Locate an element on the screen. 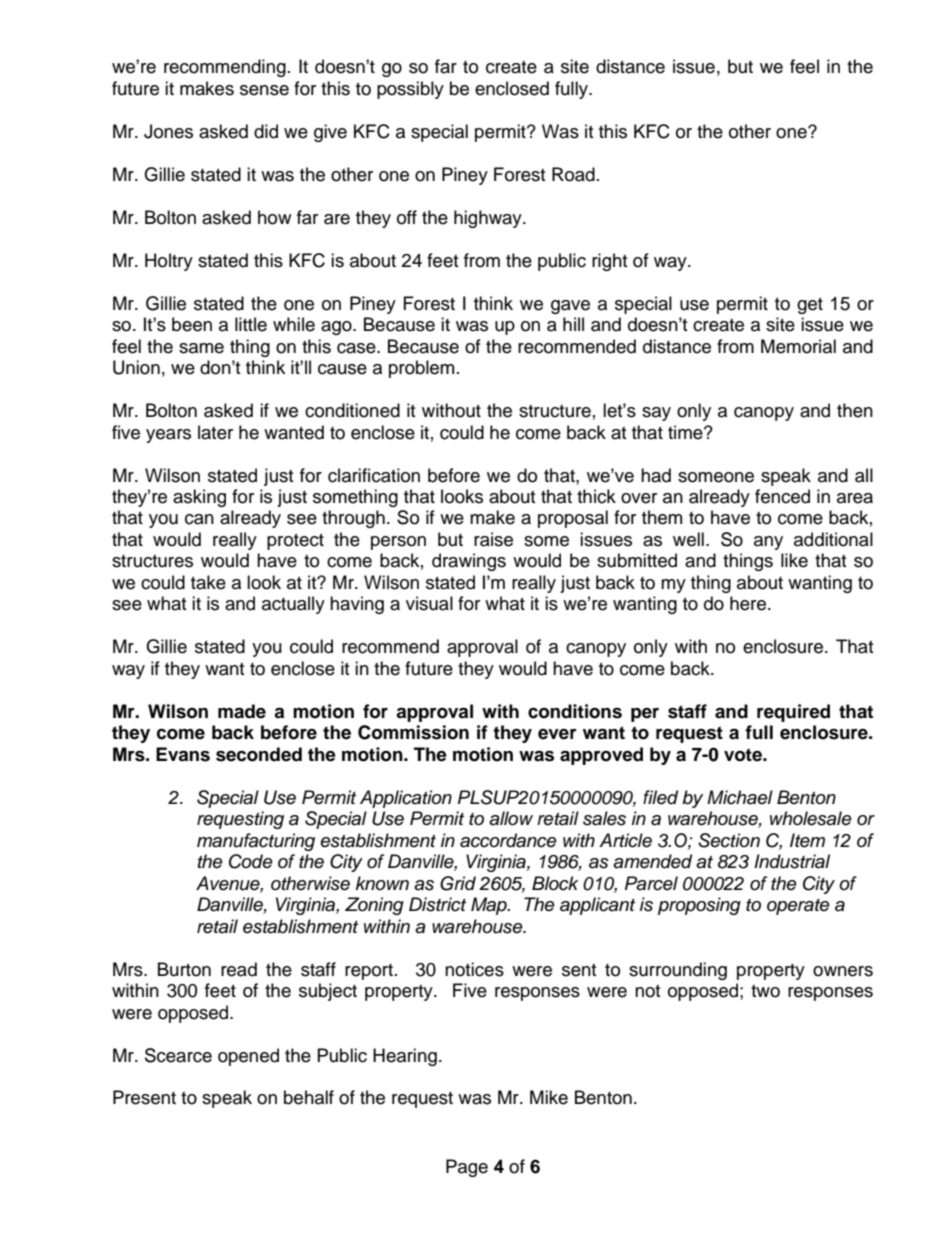 The image size is (952, 1233). two is located at coordinates (765, 991).
